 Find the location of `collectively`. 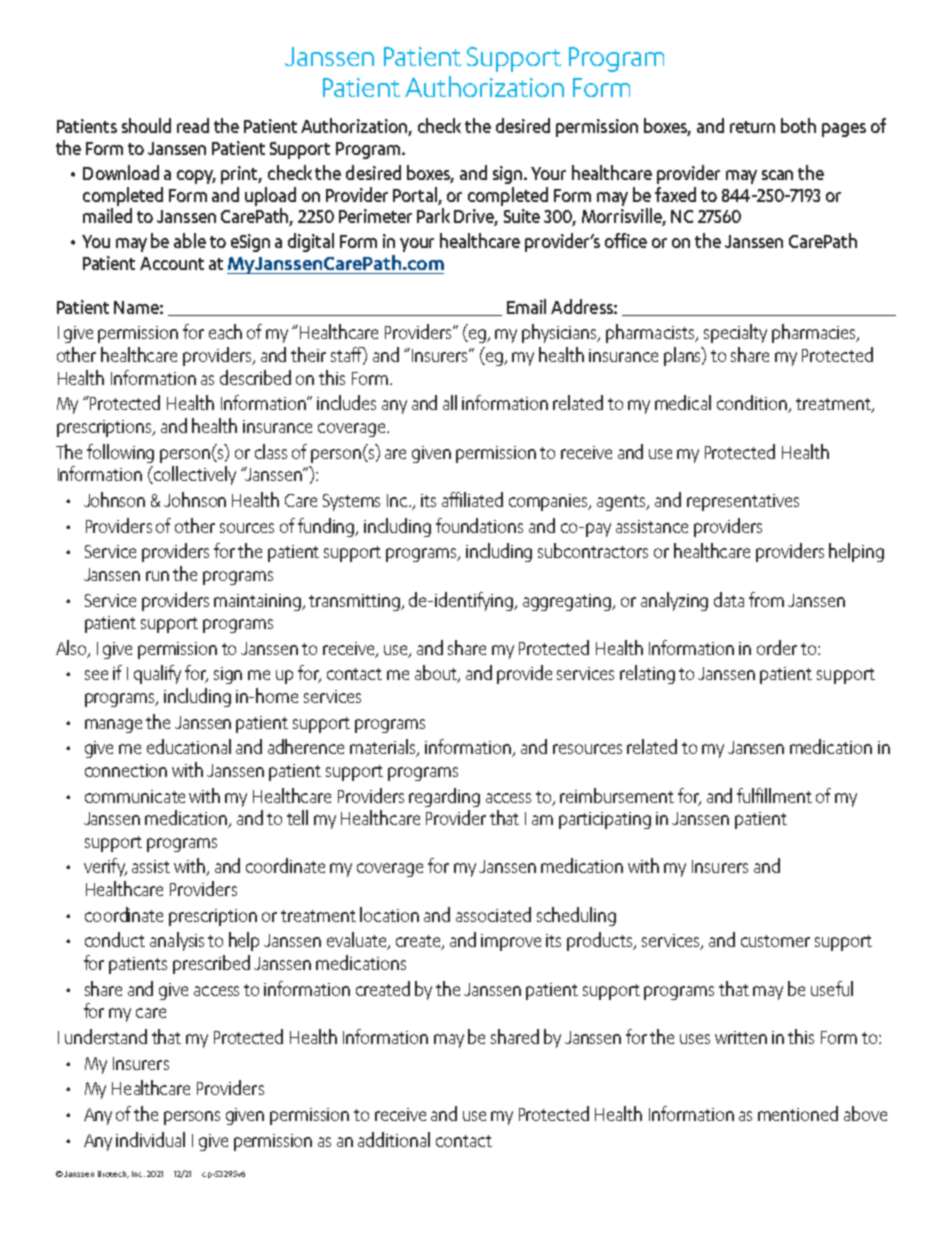

collectively is located at coordinates (194, 475).
